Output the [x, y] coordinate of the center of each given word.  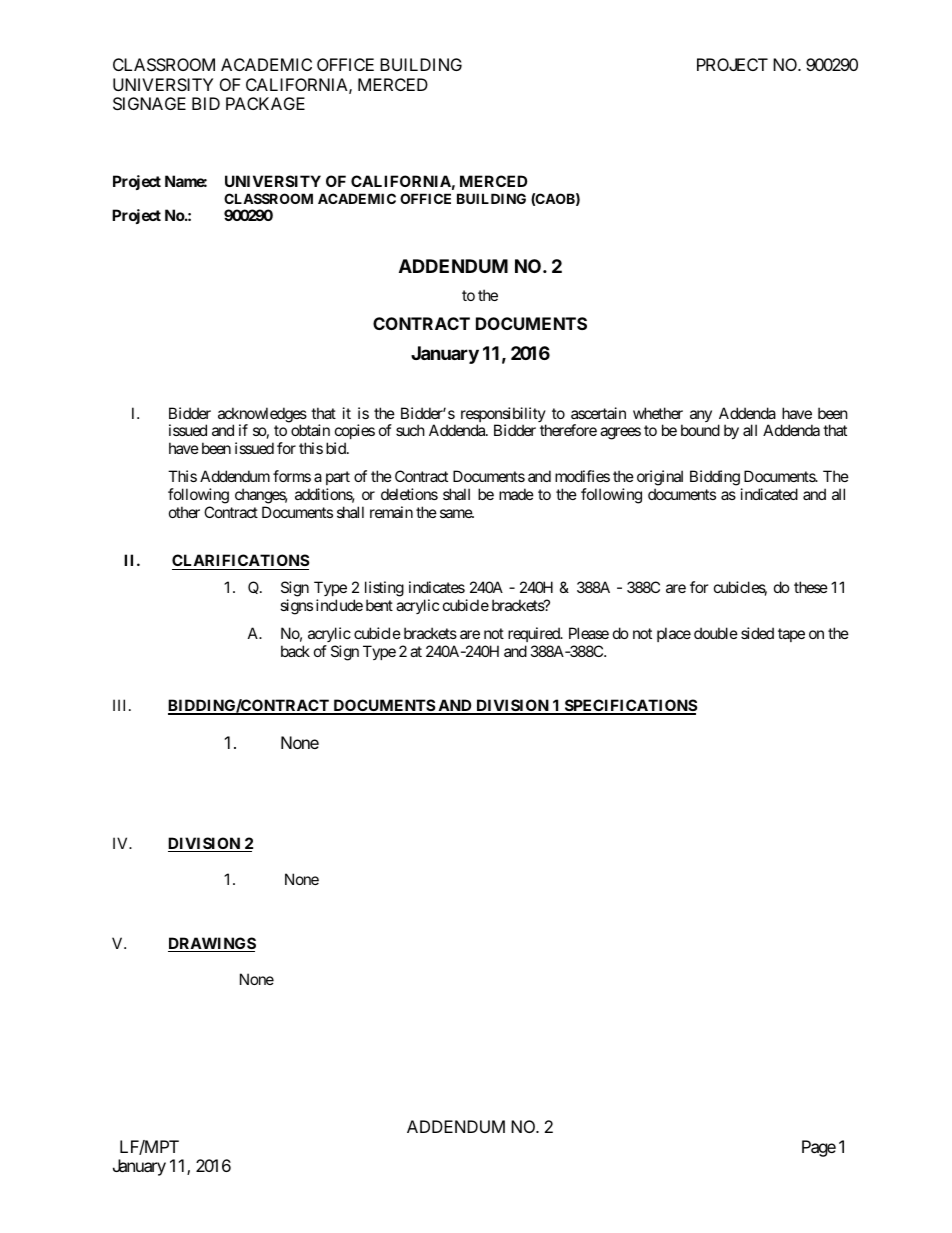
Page [819, 1148]
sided [757, 633]
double [716, 633]
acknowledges [262, 416]
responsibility [503, 416]
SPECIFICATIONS [630, 706]
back [295, 651]
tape [791, 635]
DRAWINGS [212, 944]
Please [589, 633]
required [535, 634]
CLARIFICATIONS [240, 562]
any [701, 416]
